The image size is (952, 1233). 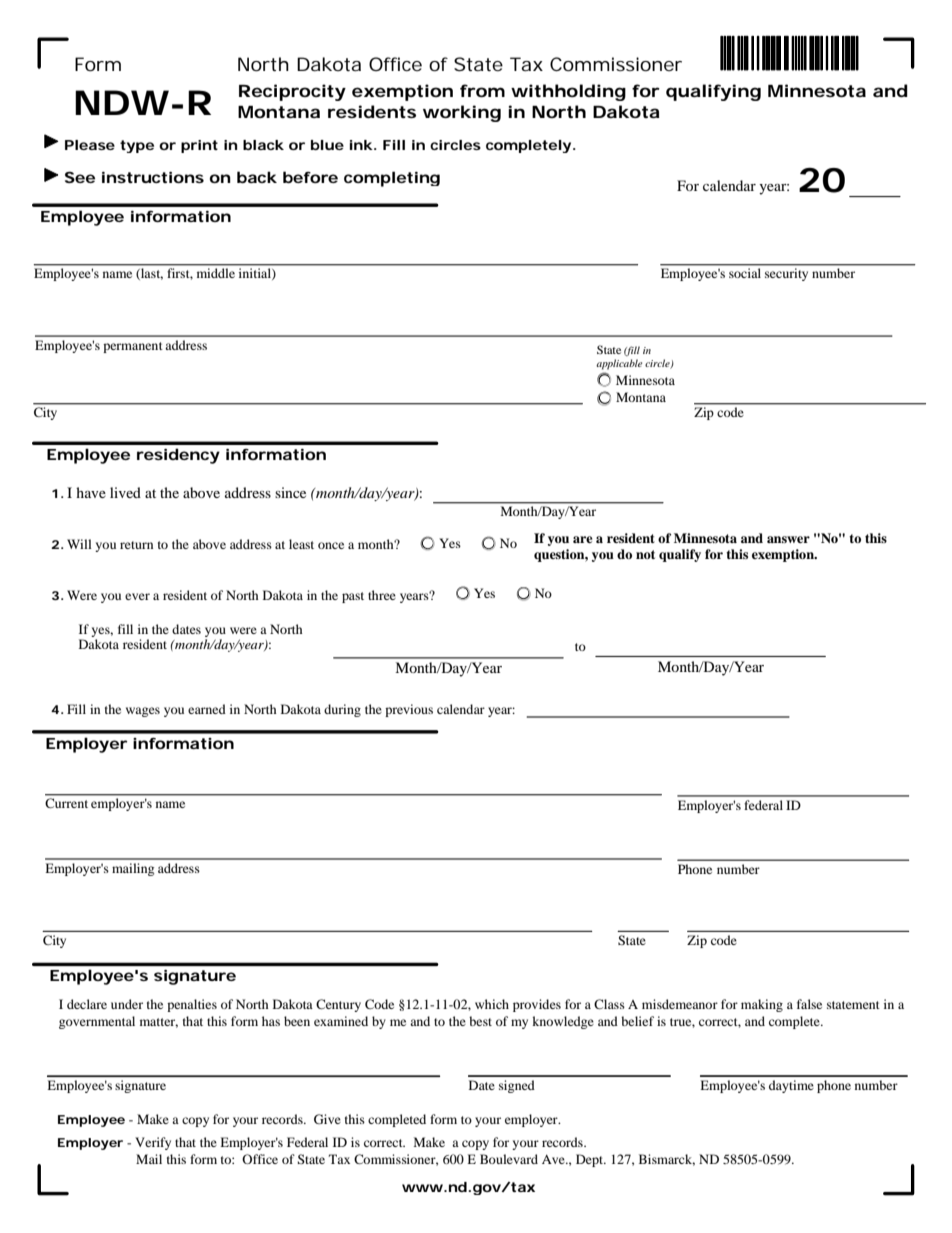 I want to click on Verify, so click(x=153, y=1143).
